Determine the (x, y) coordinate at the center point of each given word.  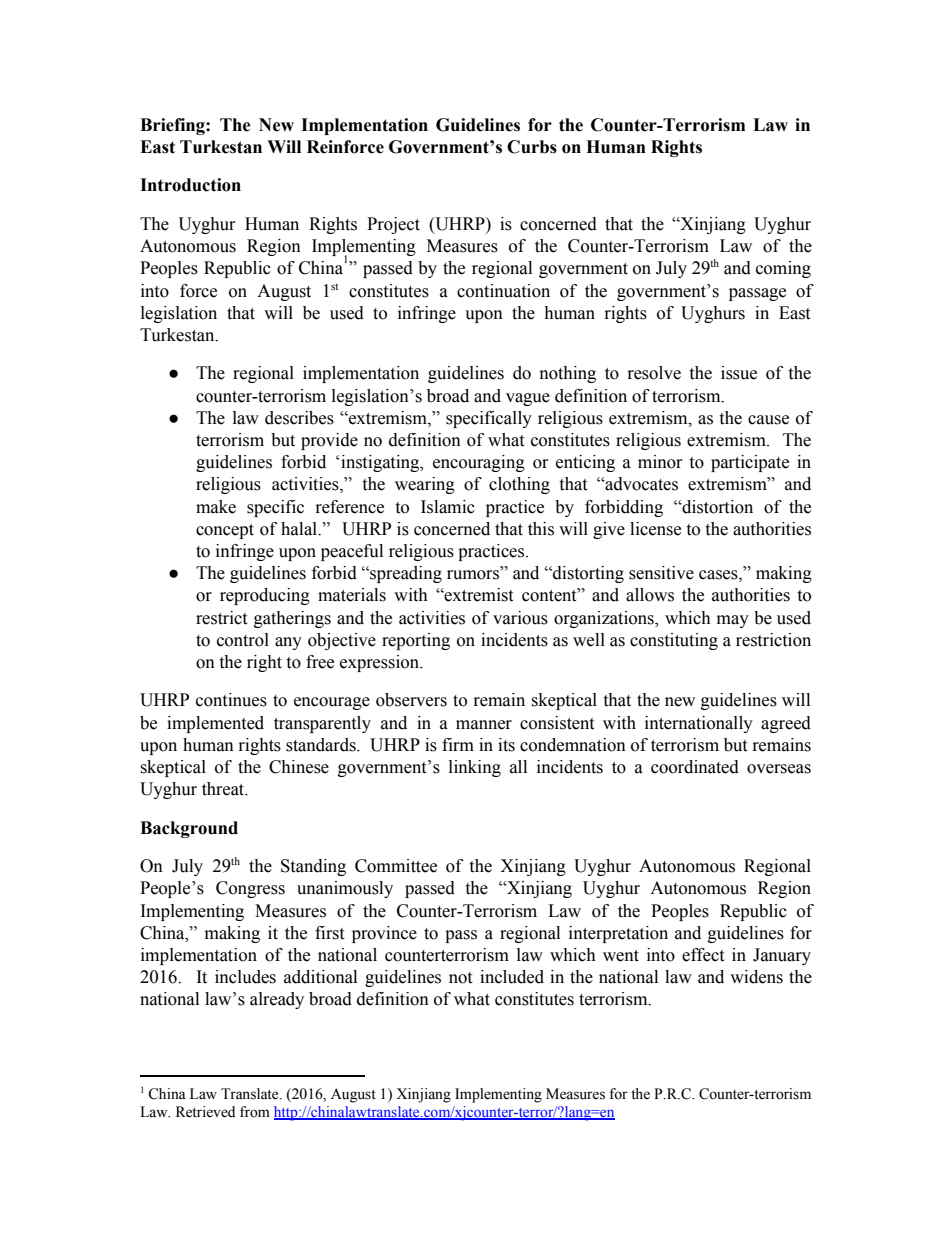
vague (528, 399)
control (243, 640)
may (733, 621)
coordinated (695, 767)
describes (299, 418)
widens (756, 977)
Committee (396, 866)
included (512, 977)
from (255, 1112)
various (520, 618)
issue (739, 373)
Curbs (532, 147)
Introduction (190, 185)
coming (783, 269)
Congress (250, 889)
